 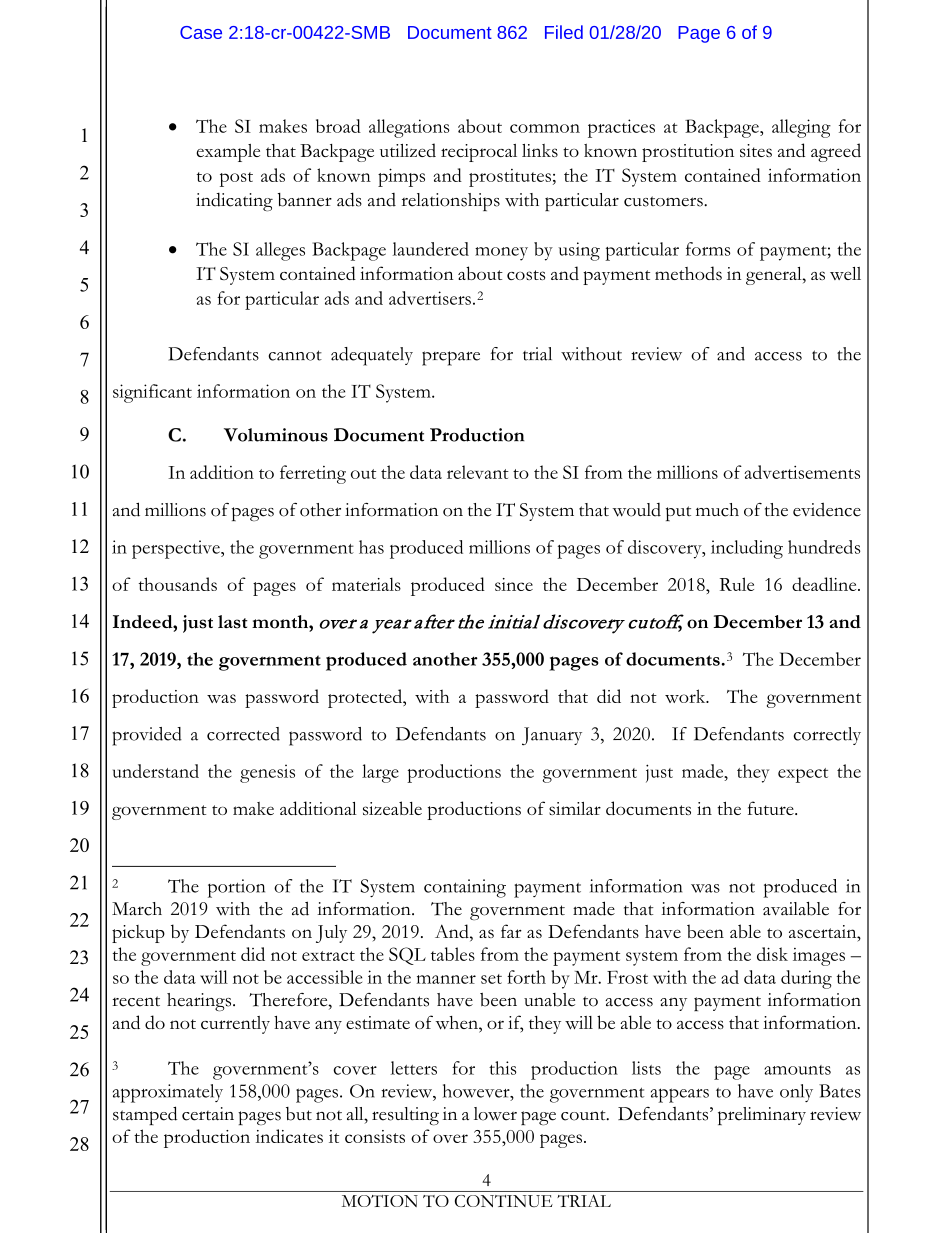 I want to click on Case, so click(x=201, y=32).
